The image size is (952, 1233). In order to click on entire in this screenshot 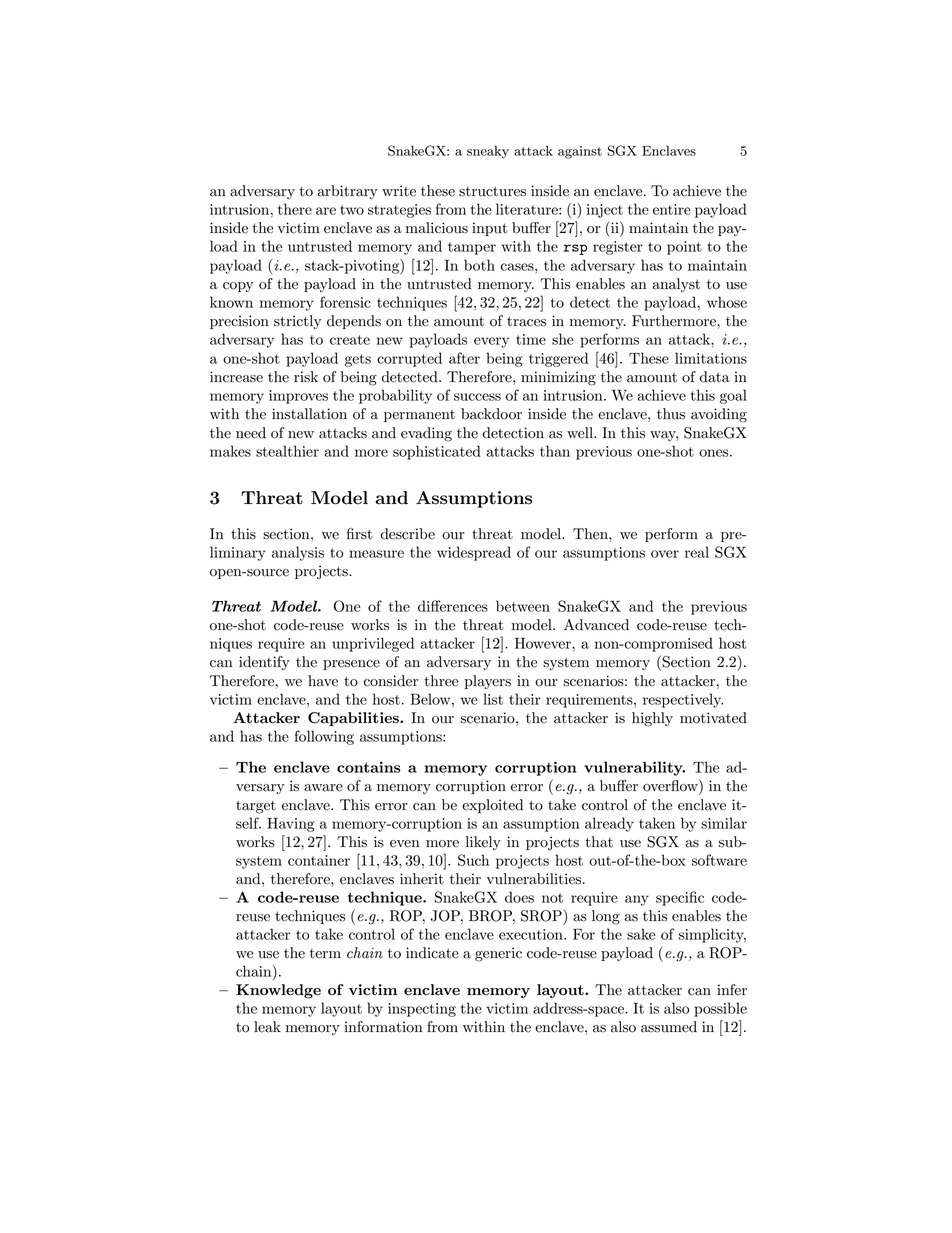, I will do `click(672, 209)`.
